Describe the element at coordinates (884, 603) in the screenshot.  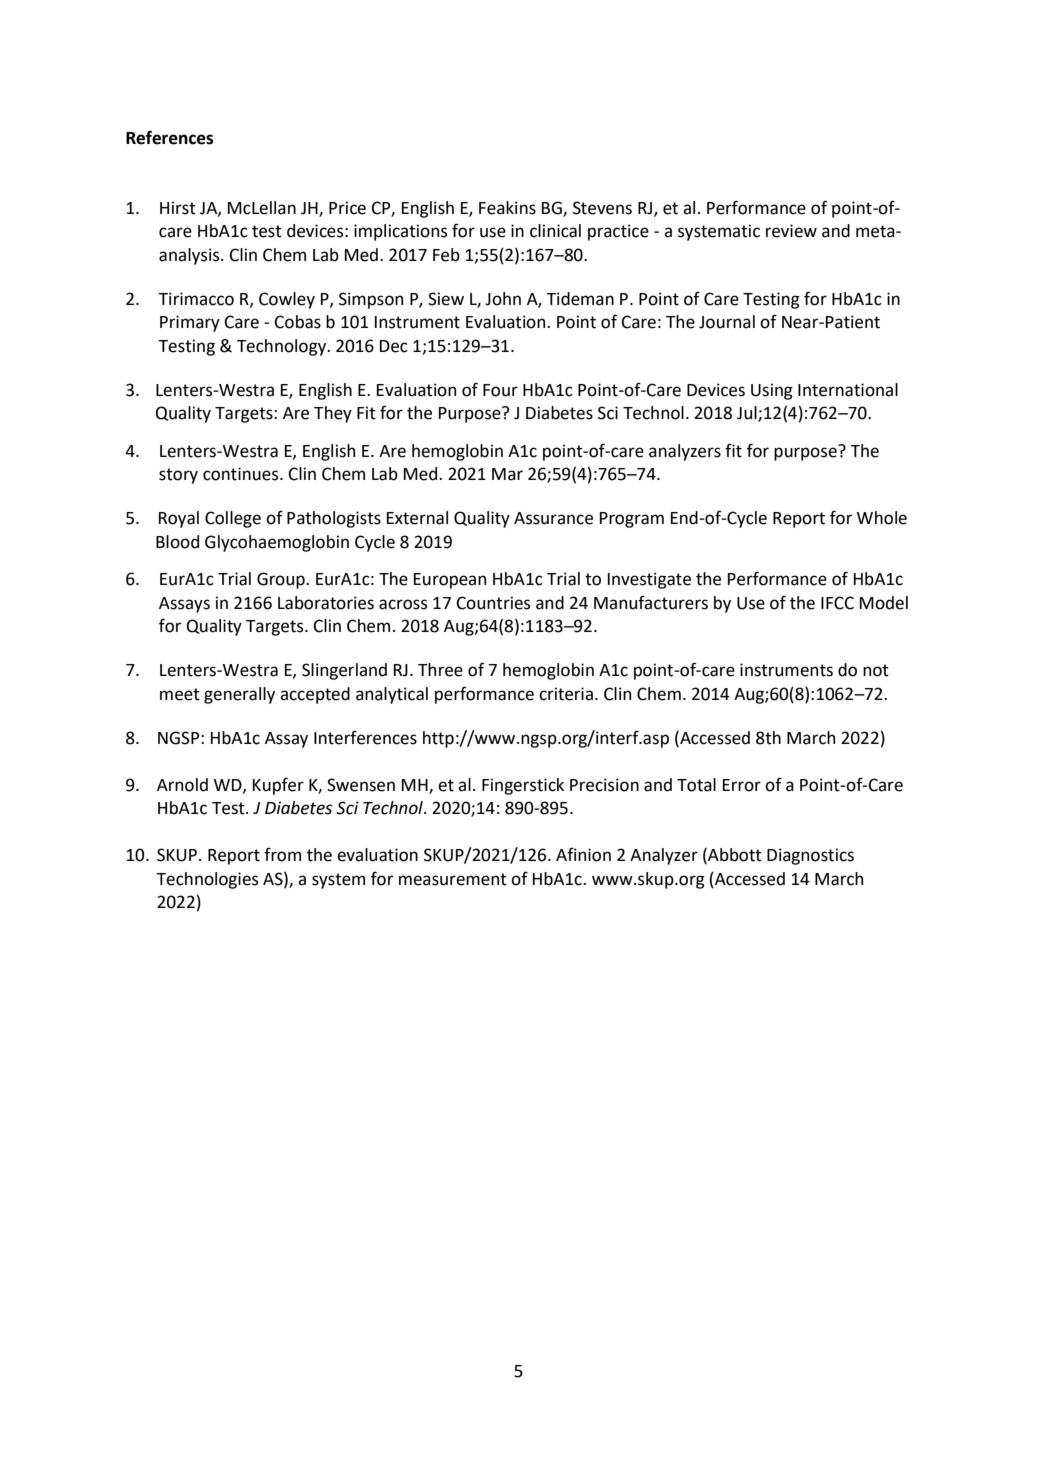
I see `Model` at that location.
